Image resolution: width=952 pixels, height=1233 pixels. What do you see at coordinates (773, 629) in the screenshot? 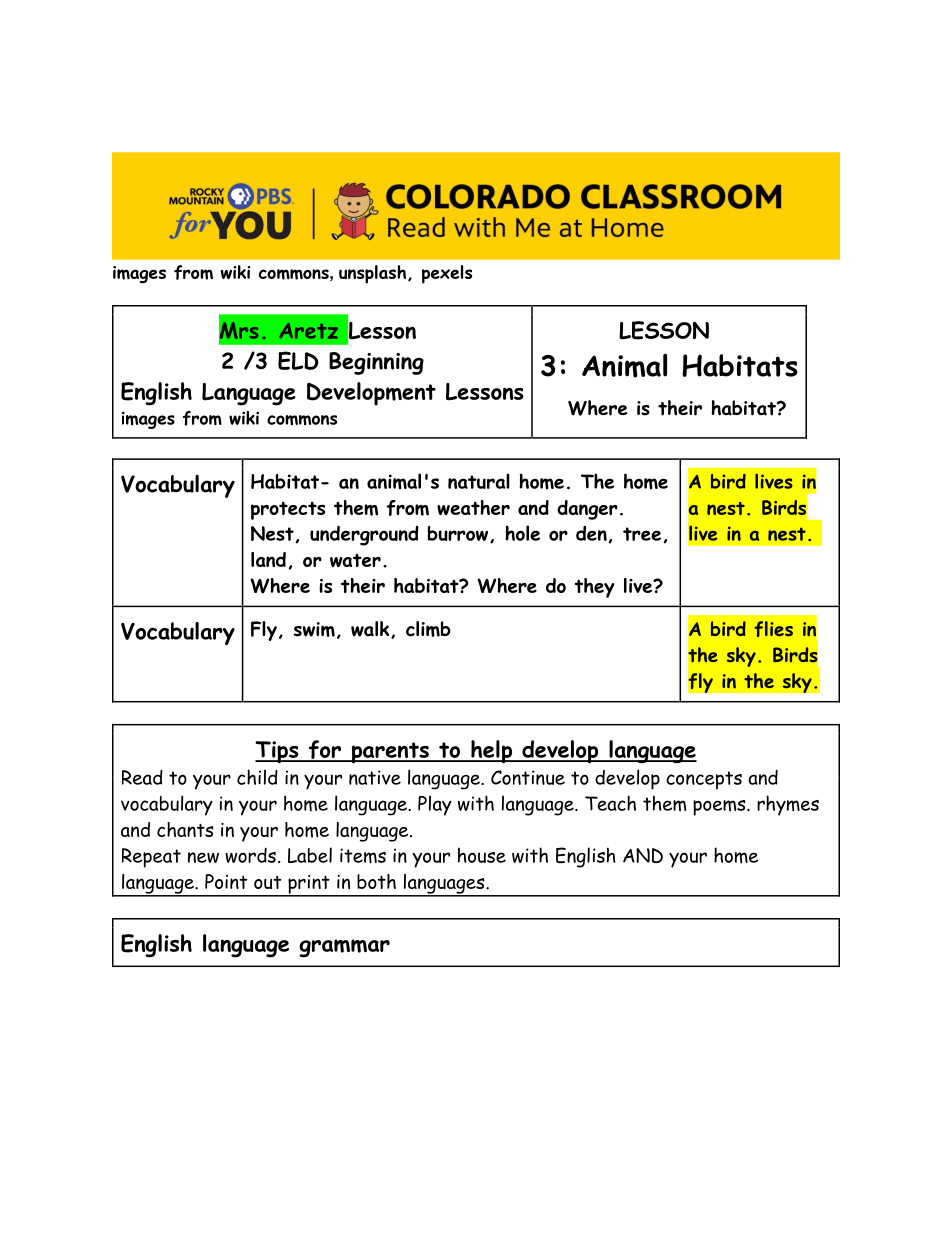
I see `flies` at bounding box center [773, 629].
